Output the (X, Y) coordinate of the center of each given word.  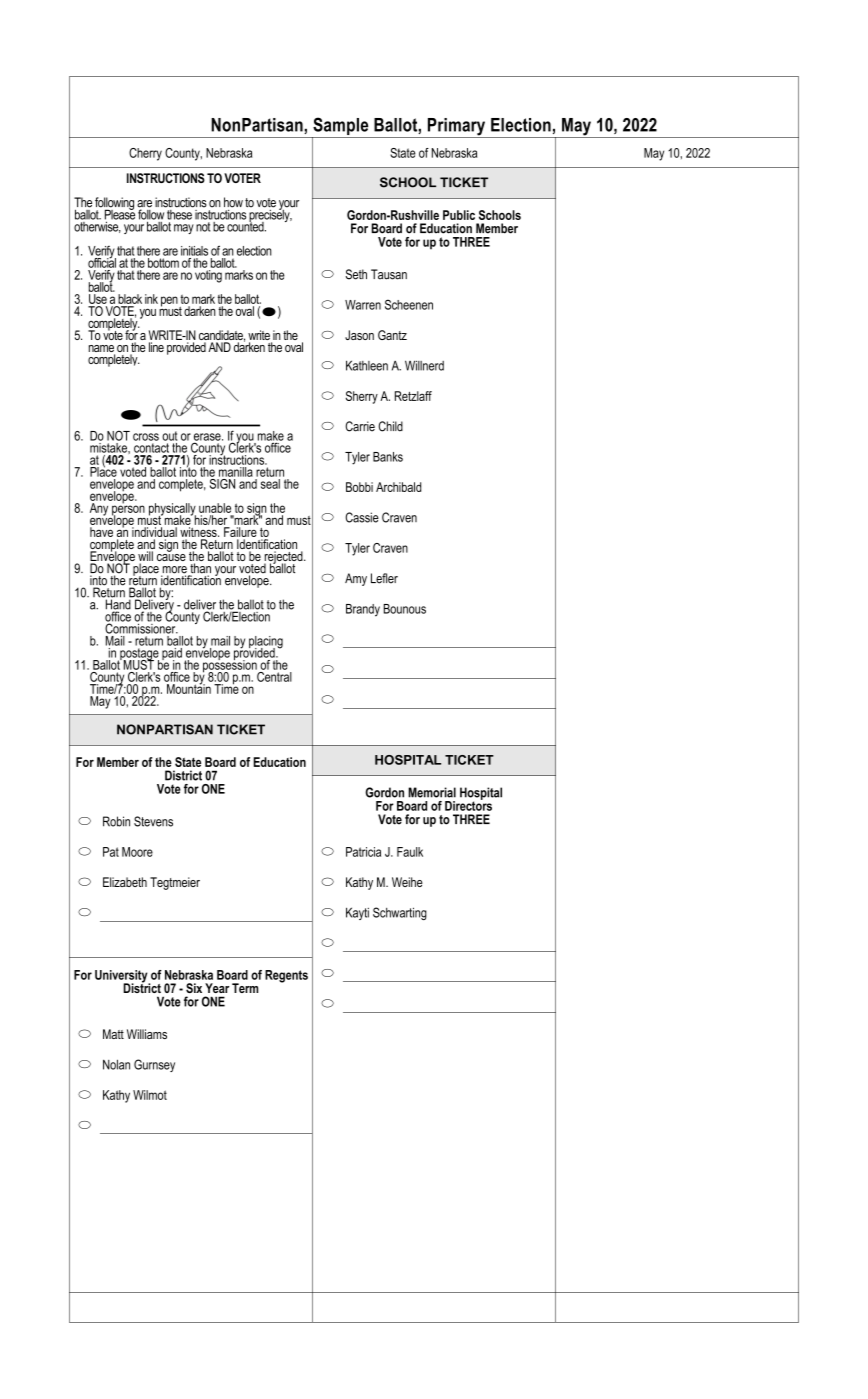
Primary (456, 128)
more (175, 571)
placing (266, 643)
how (233, 202)
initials (194, 251)
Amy (356, 579)
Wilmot (150, 1095)
